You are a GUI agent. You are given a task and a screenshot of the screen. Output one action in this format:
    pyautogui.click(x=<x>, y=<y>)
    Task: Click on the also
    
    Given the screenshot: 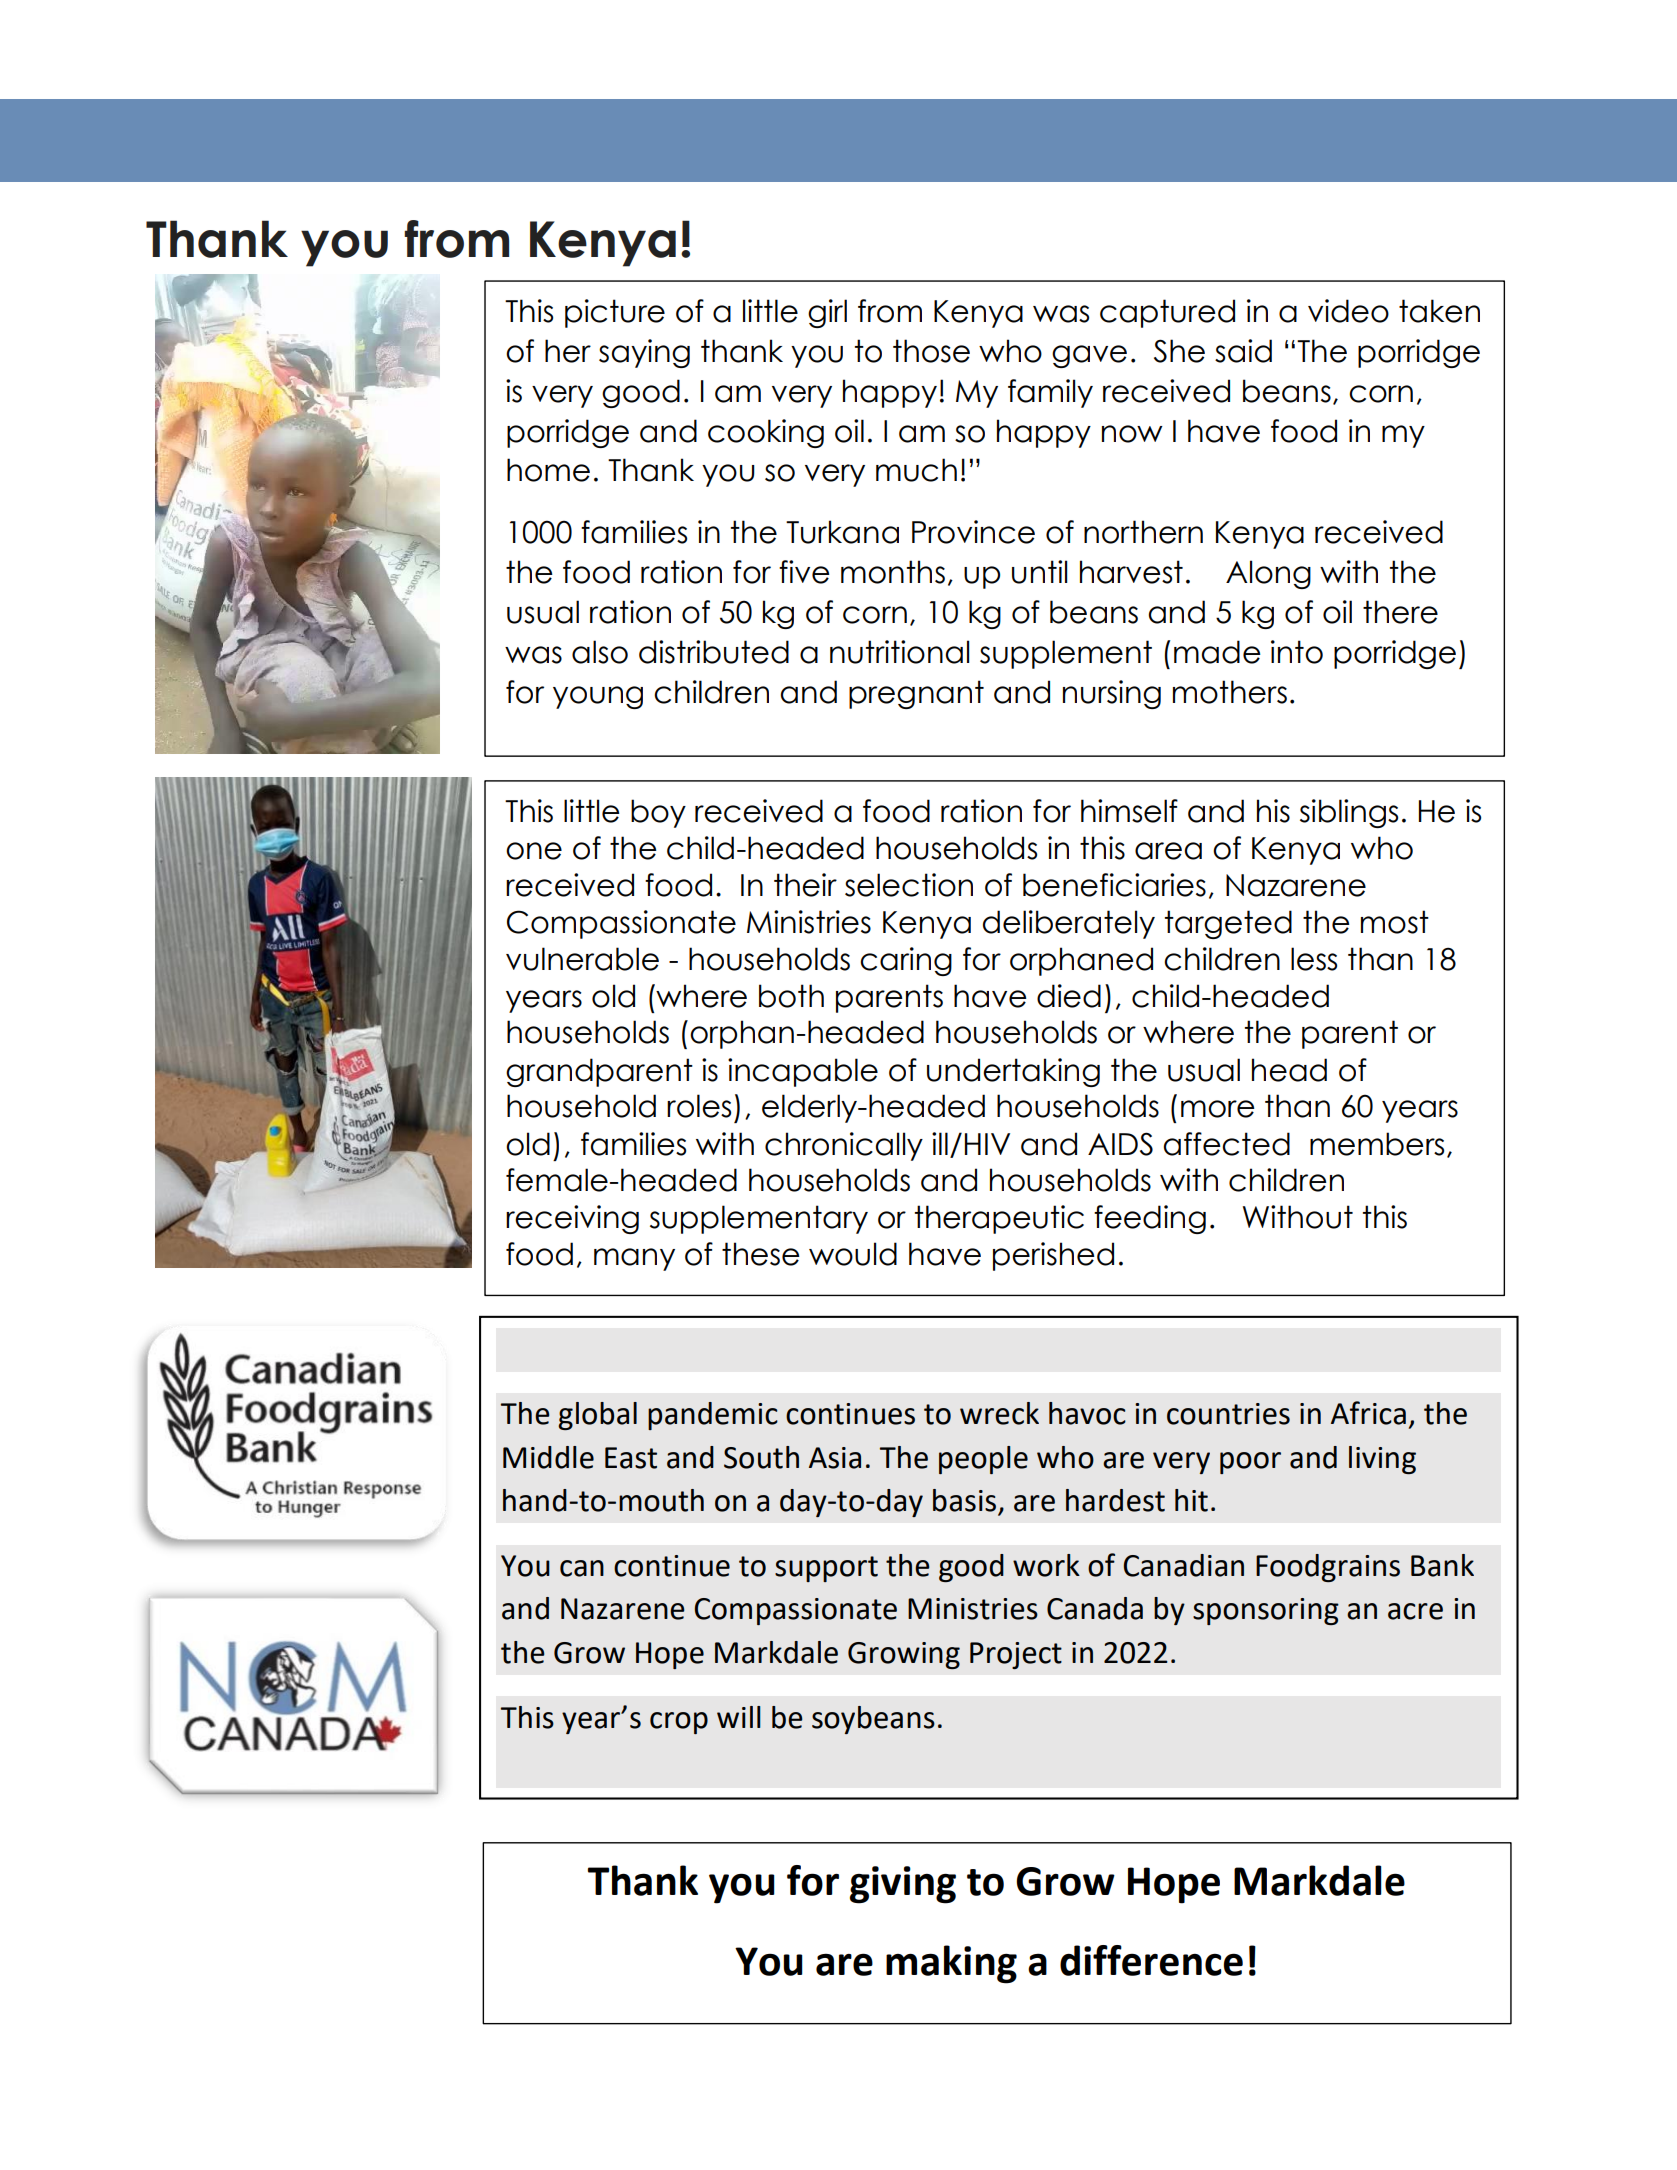 What is the action you would take?
    pyautogui.click(x=600, y=652)
